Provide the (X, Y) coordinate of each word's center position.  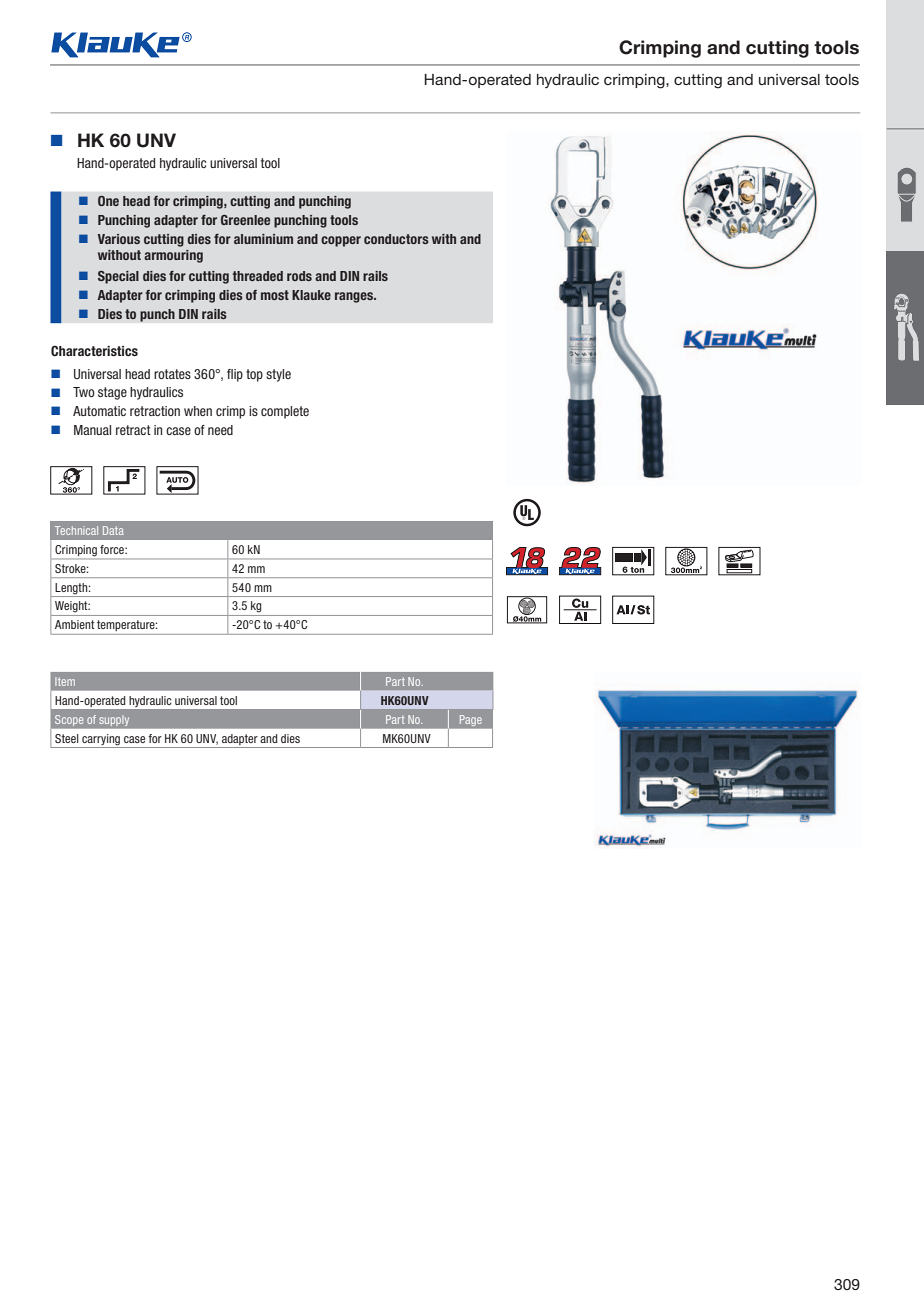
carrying (101, 740)
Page (471, 720)
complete (285, 412)
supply (114, 721)
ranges (355, 297)
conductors (396, 239)
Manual (92, 430)
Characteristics (94, 351)
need (220, 430)
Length (72, 588)
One (108, 201)
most (275, 295)
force (113, 549)
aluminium (263, 239)
